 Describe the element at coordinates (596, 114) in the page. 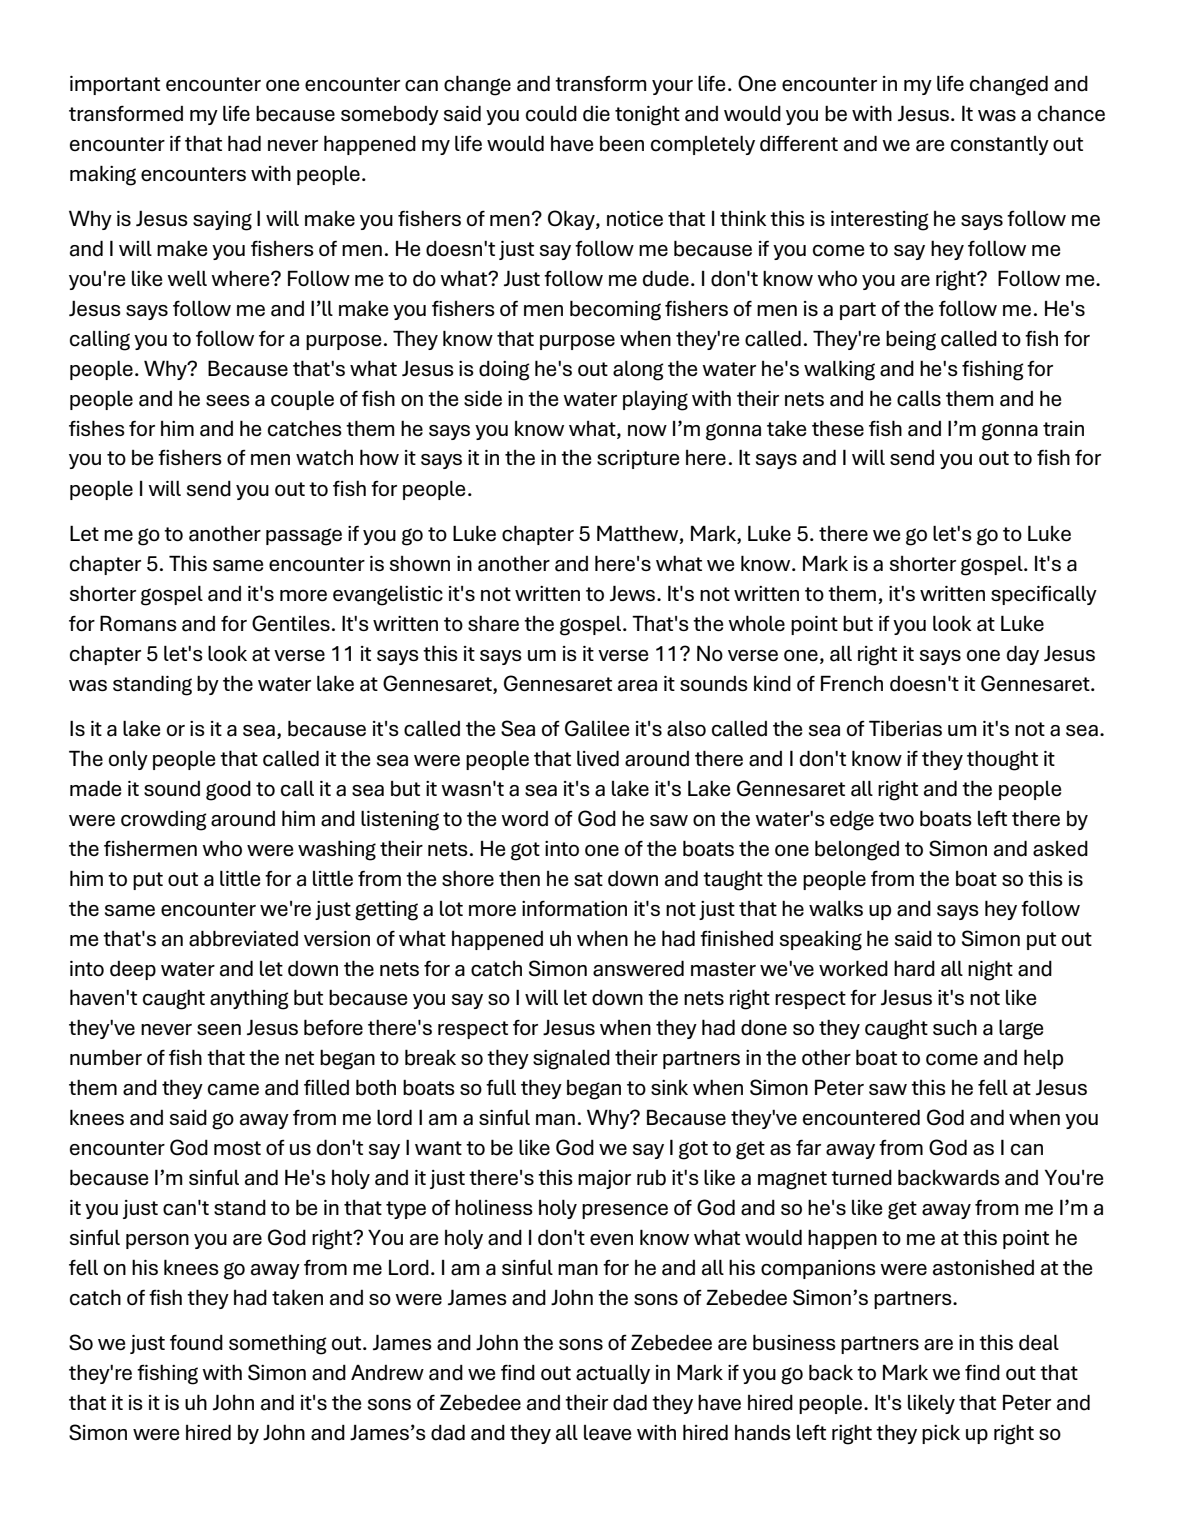

I see `die` at that location.
